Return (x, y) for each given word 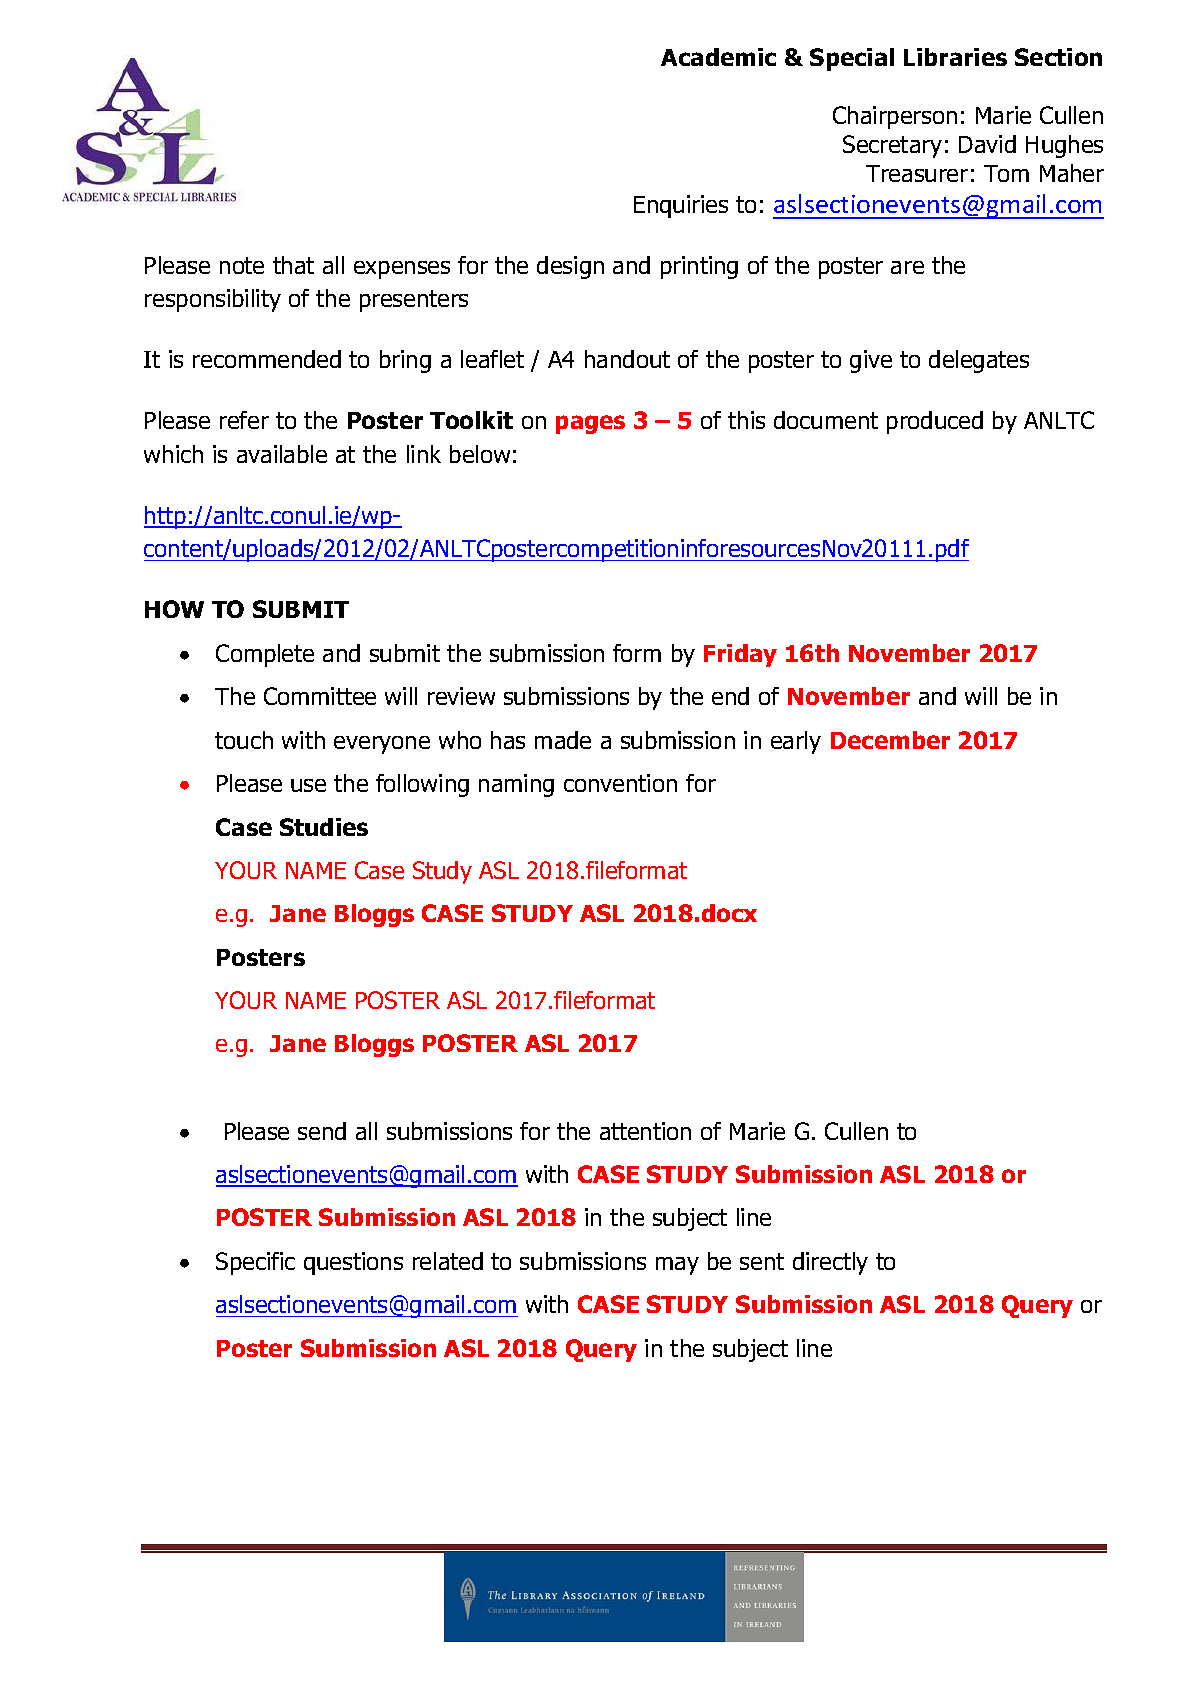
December (890, 740)
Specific (255, 1263)
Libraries (955, 57)
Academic (718, 57)
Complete (265, 655)
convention (620, 783)
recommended (267, 359)
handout (627, 359)
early (796, 742)
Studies (324, 827)
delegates (979, 361)
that (293, 265)
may (677, 1266)
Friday (740, 655)
